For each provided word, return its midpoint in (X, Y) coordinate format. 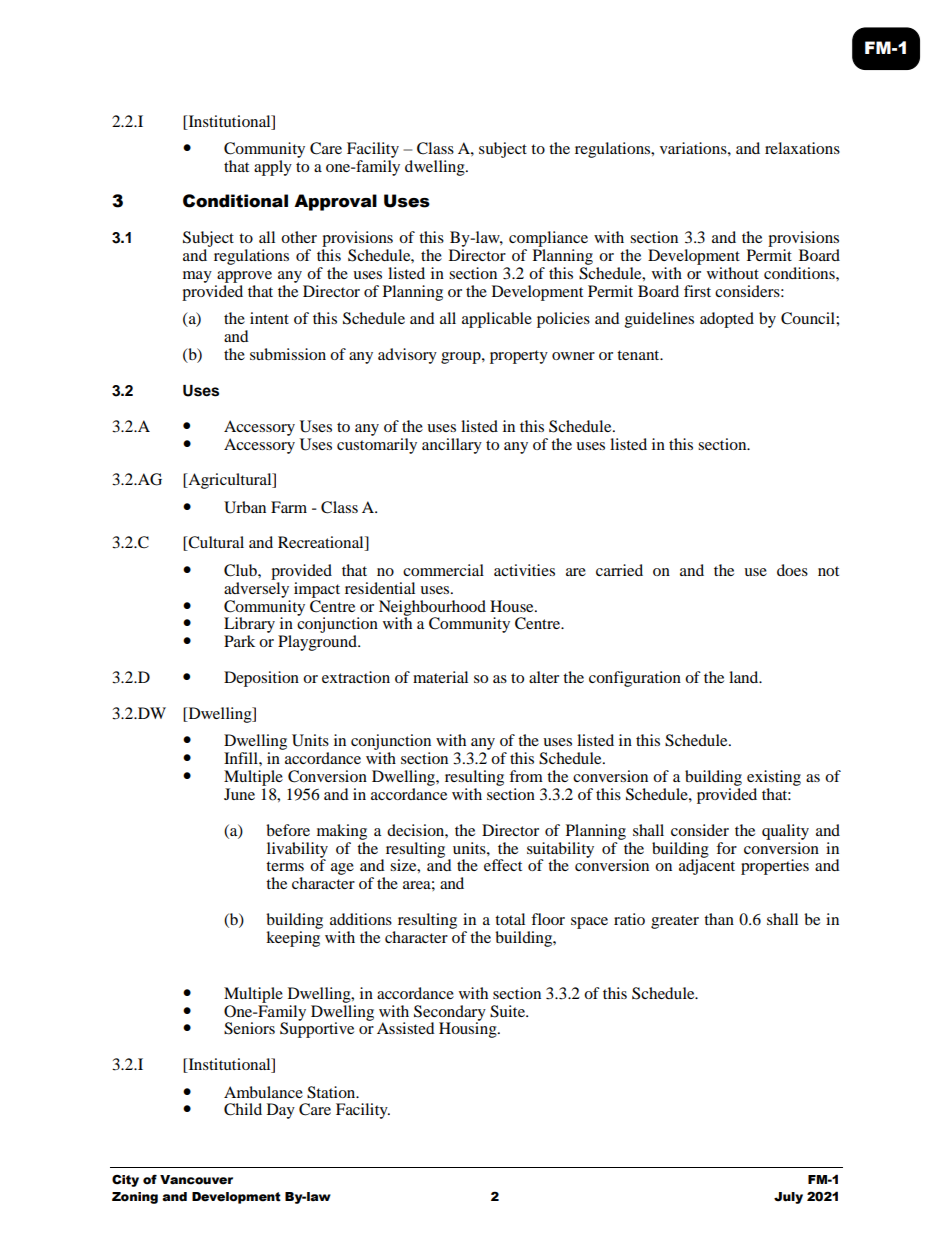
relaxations (802, 148)
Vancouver (196, 1180)
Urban (245, 507)
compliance (548, 239)
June (239, 794)
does (792, 570)
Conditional (235, 201)
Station (332, 1092)
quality (785, 832)
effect (503, 865)
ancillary (452, 446)
